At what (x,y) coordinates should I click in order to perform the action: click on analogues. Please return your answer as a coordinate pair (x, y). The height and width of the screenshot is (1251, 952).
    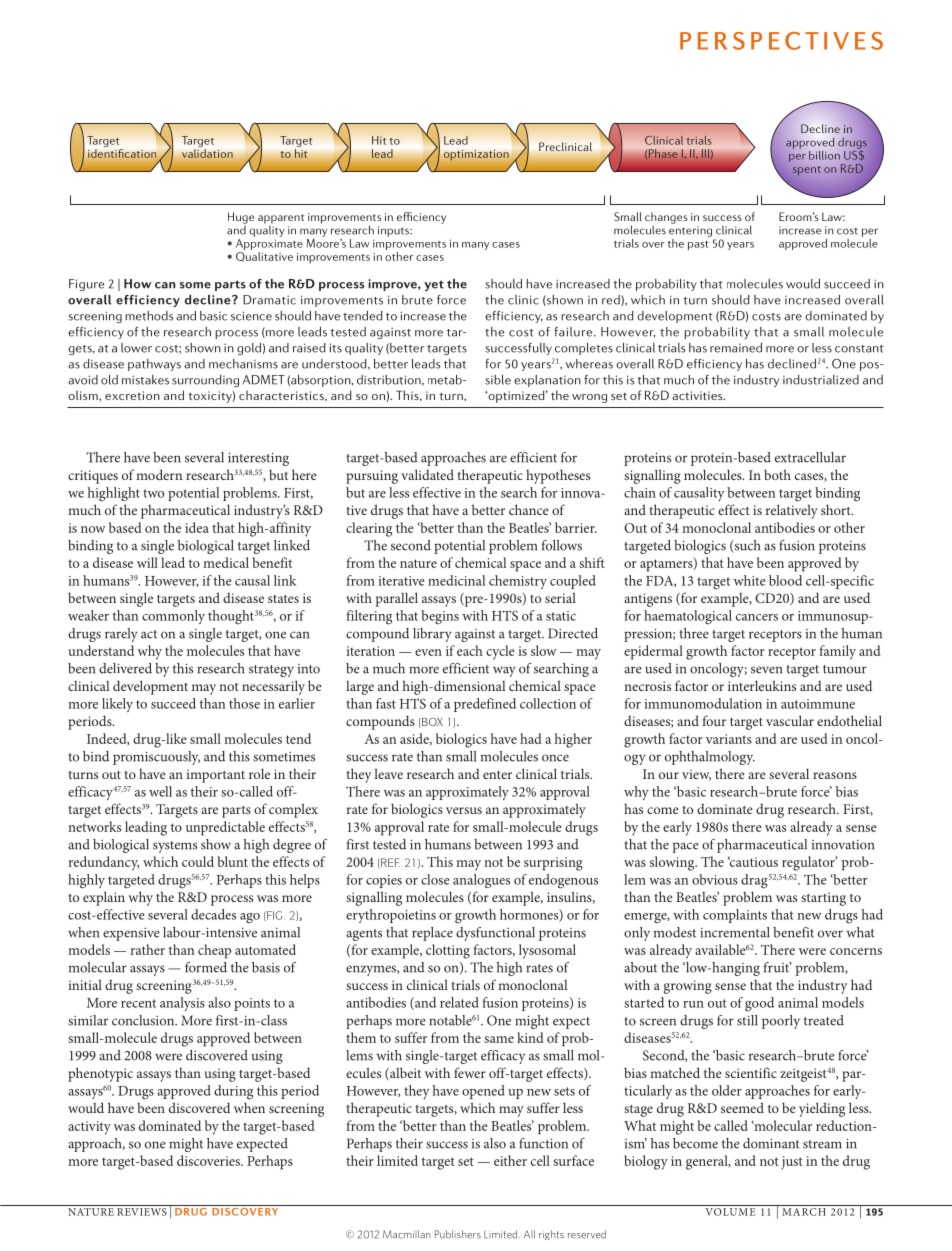
    Looking at the image, I should click on (481, 881).
